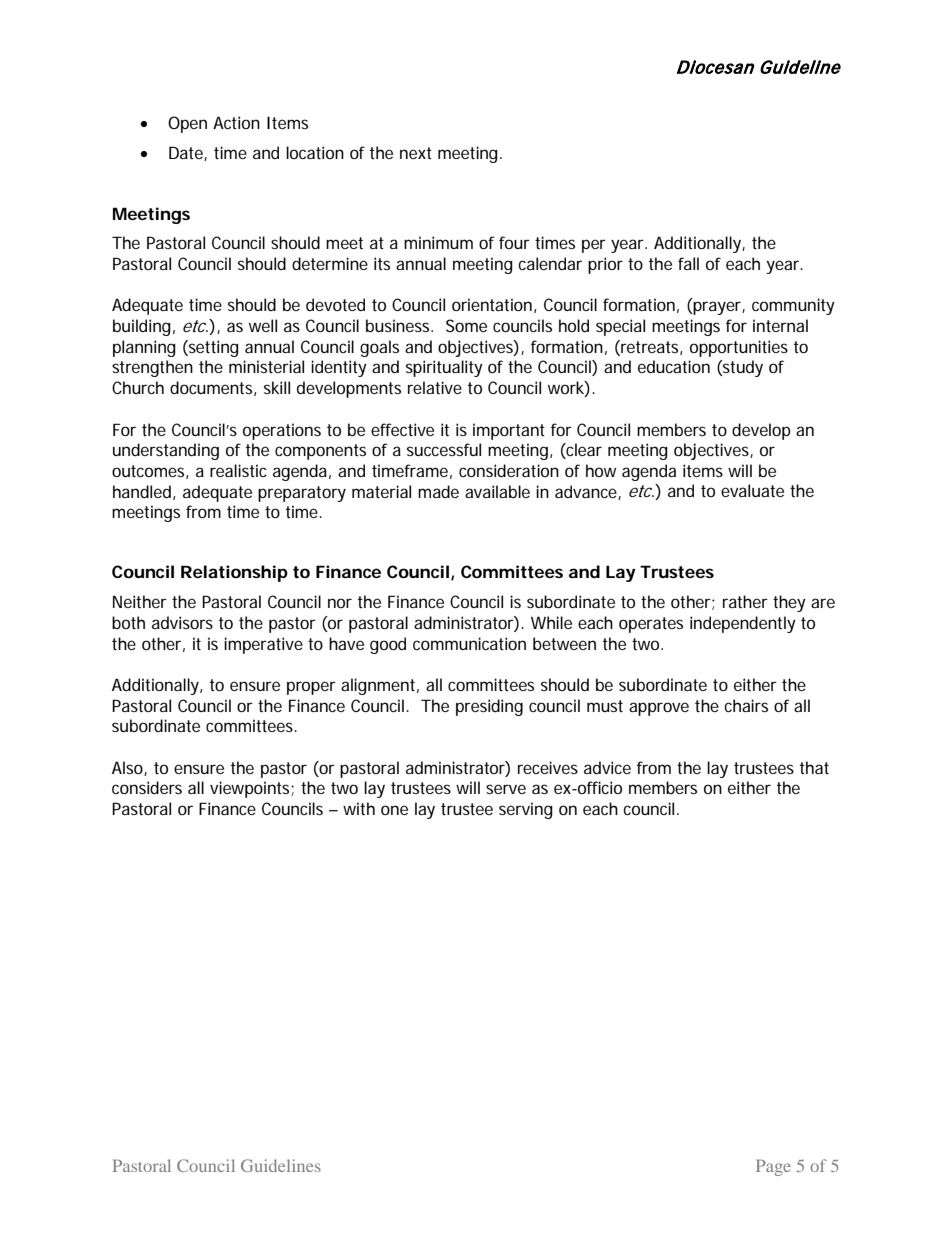 Image resolution: width=952 pixels, height=1233 pixels. I want to click on fall, so click(688, 263).
